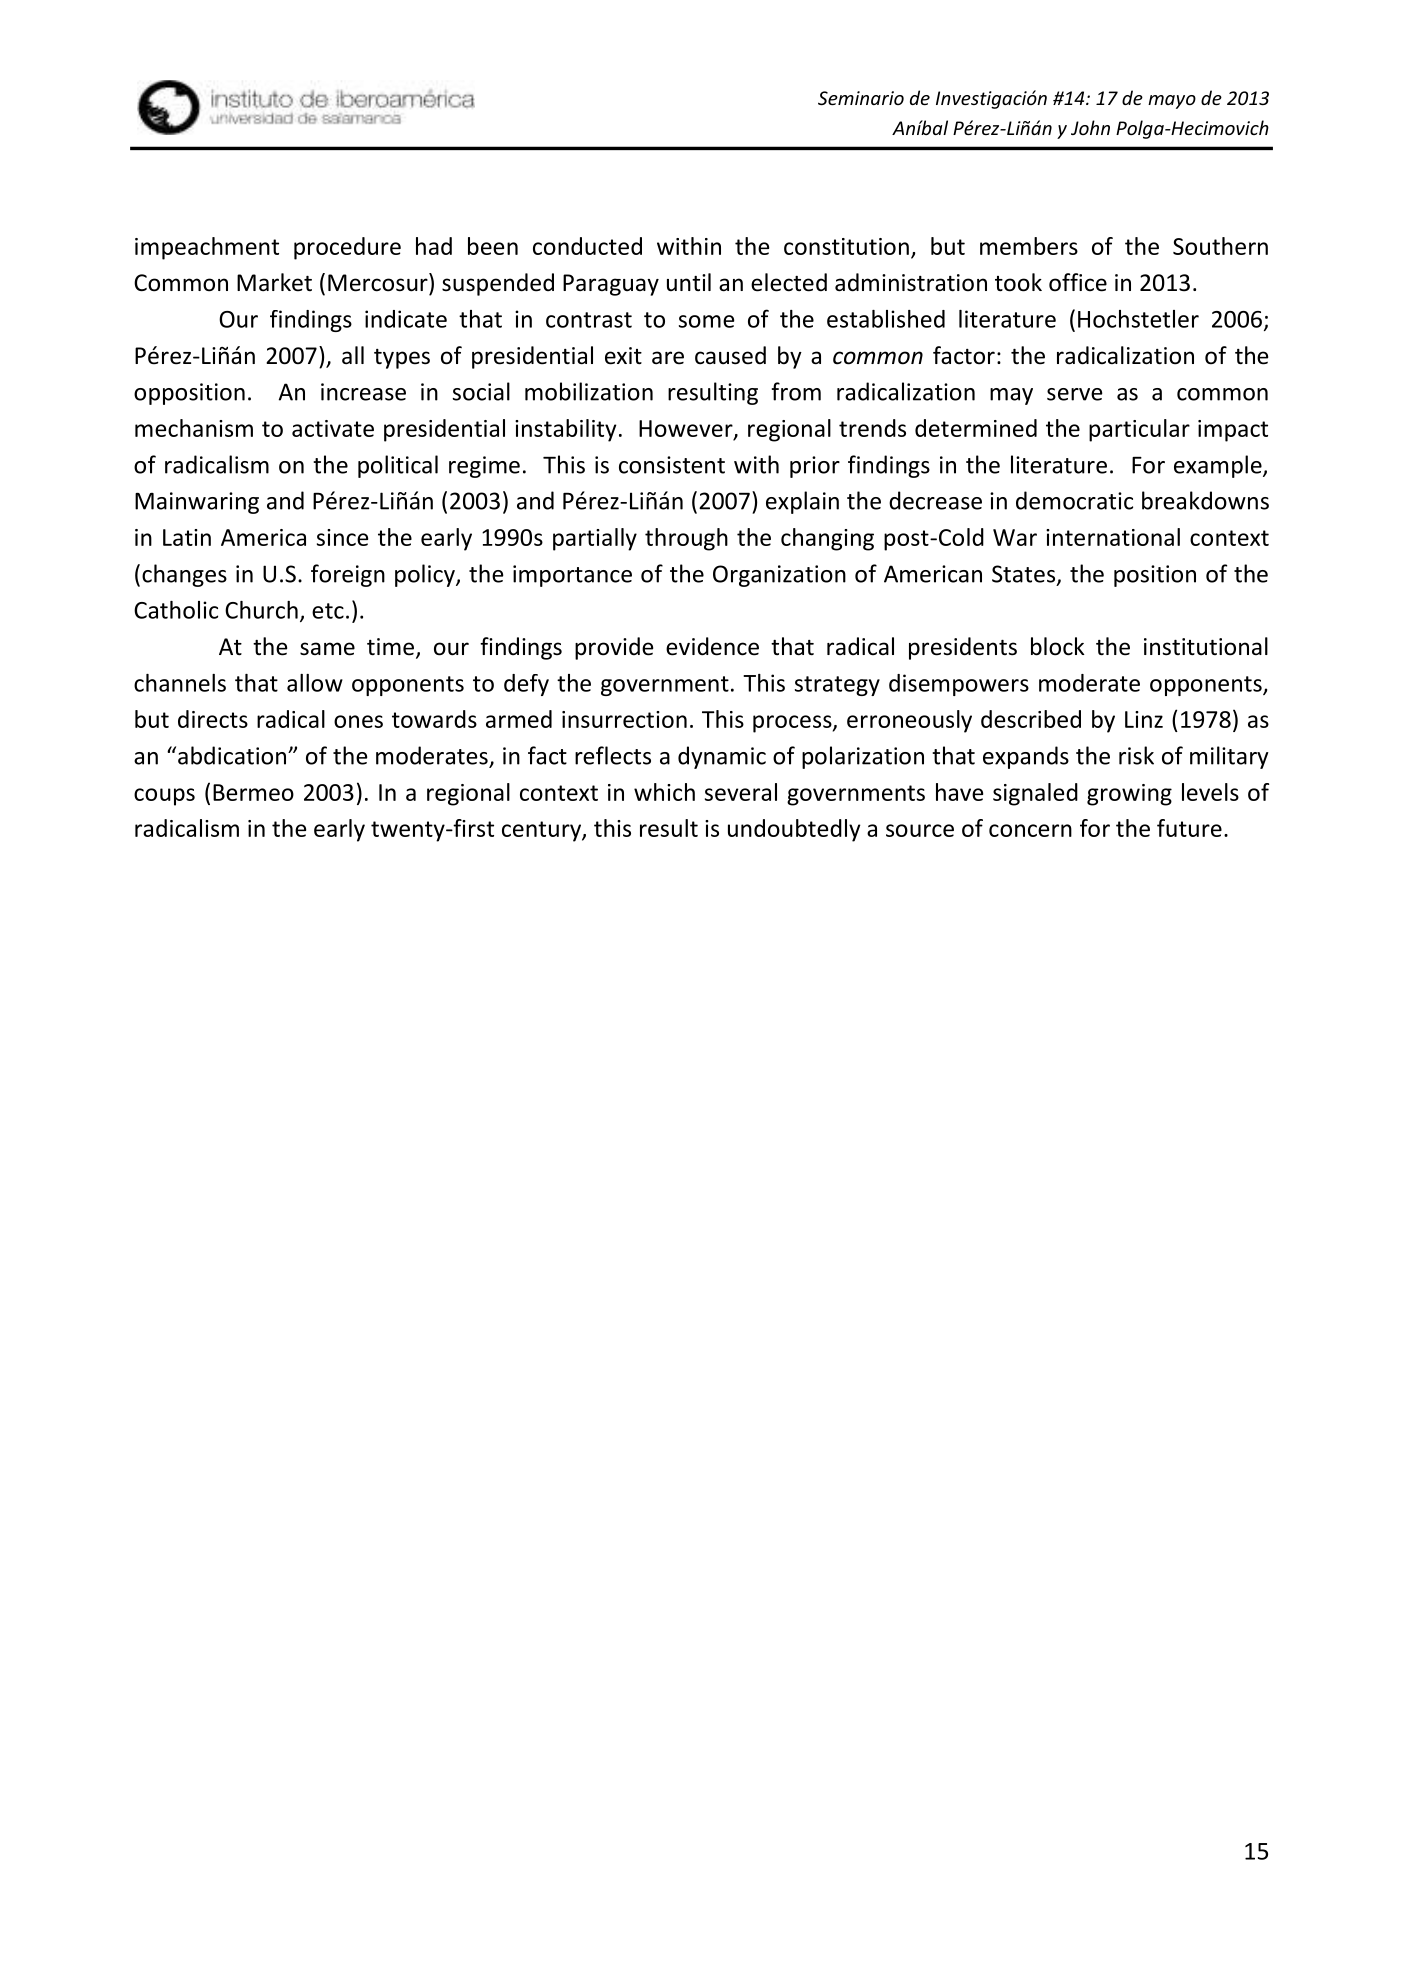 This image has height=1984, width=1403. I want to click on increase, so click(363, 392).
